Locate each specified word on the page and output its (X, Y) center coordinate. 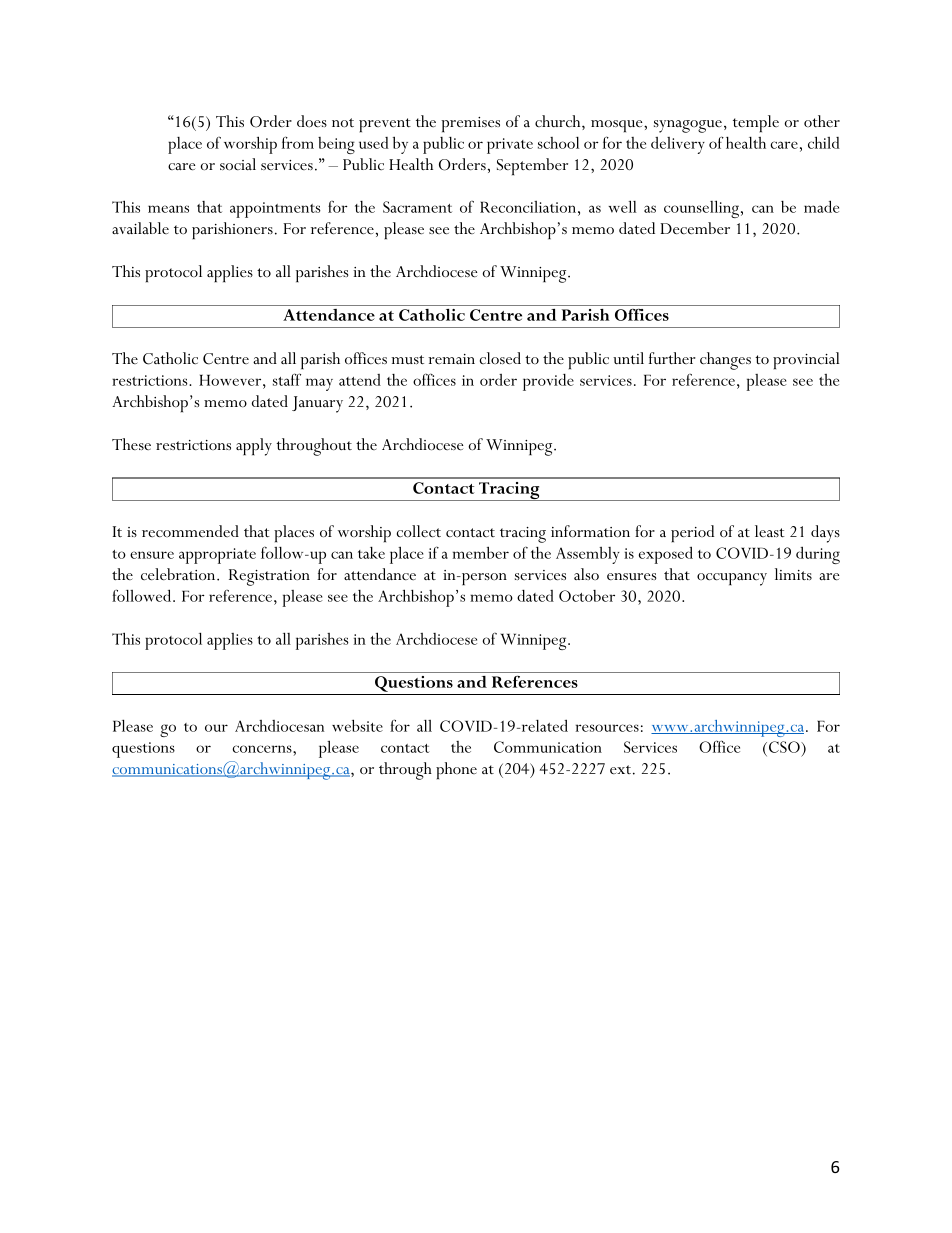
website (357, 725)
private (510, 146)
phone (456, 770)
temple (756, 123)
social (238, 164)
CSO (785, 747)
